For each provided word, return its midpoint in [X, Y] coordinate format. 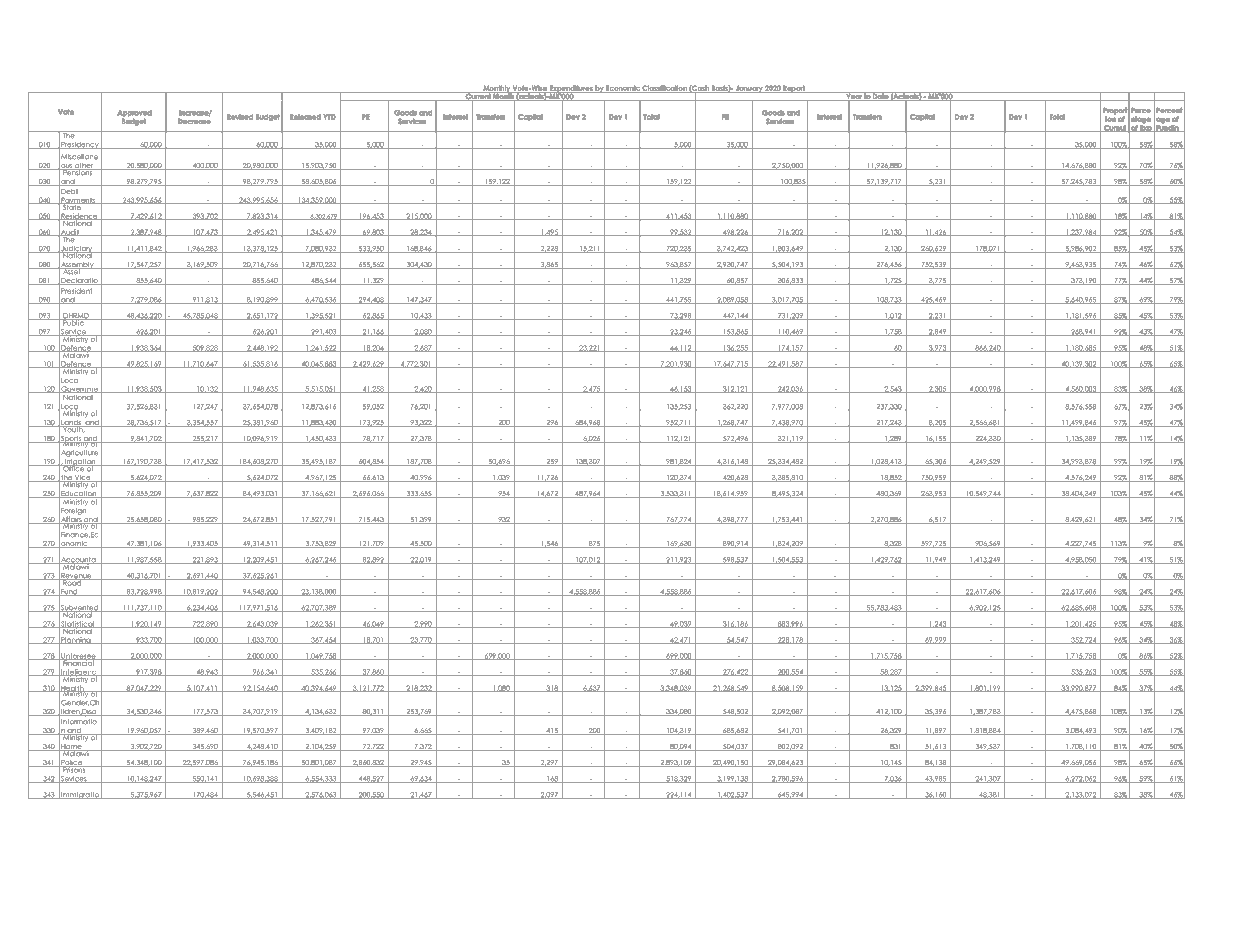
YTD [329, 117]
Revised [240, 117]
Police [71, 764]
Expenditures [571, 90]
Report [794, 89]
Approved [135, 113]
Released [305, 117]
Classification [665, 89]
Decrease [194, 121]
